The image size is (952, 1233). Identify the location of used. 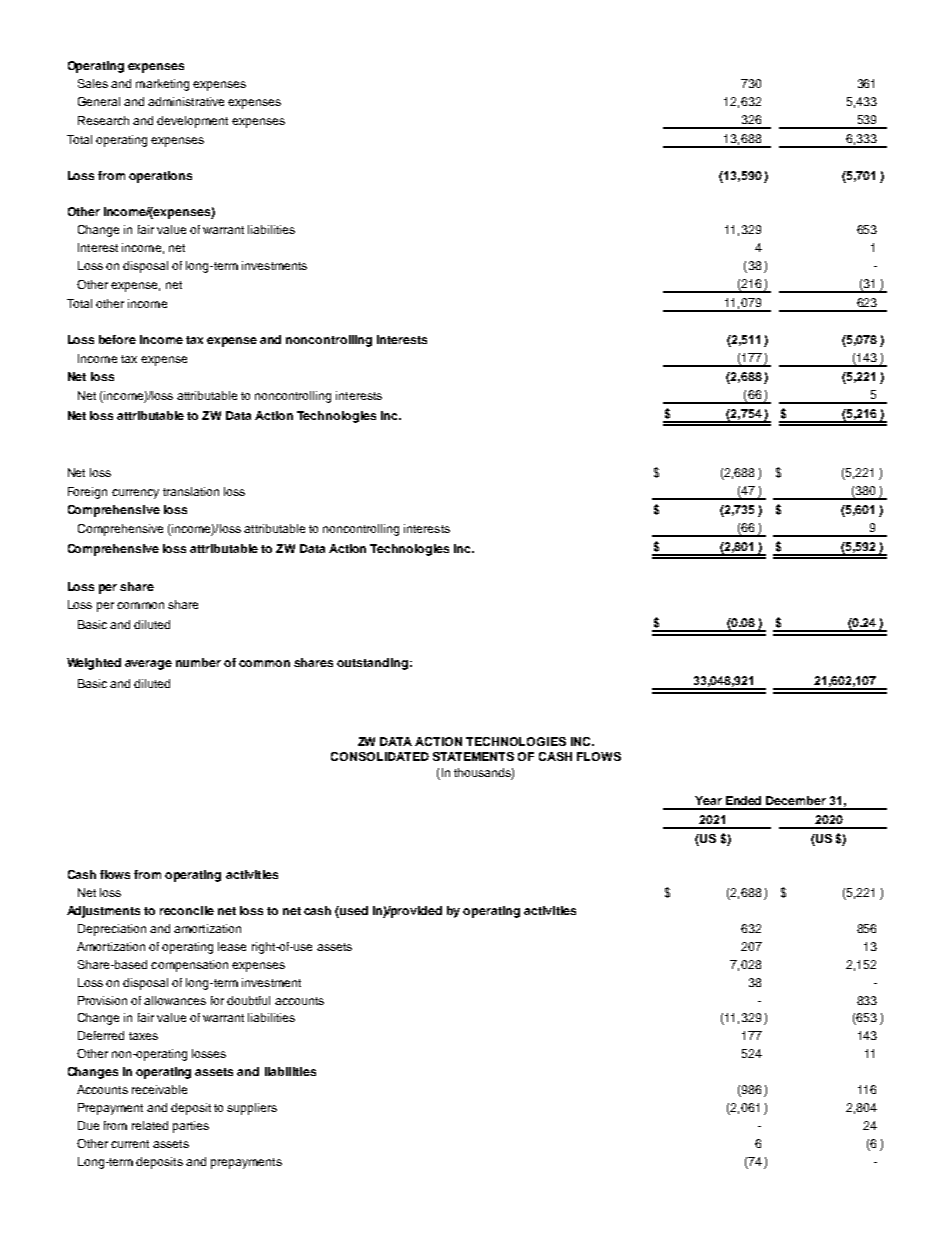
(354, 910).
